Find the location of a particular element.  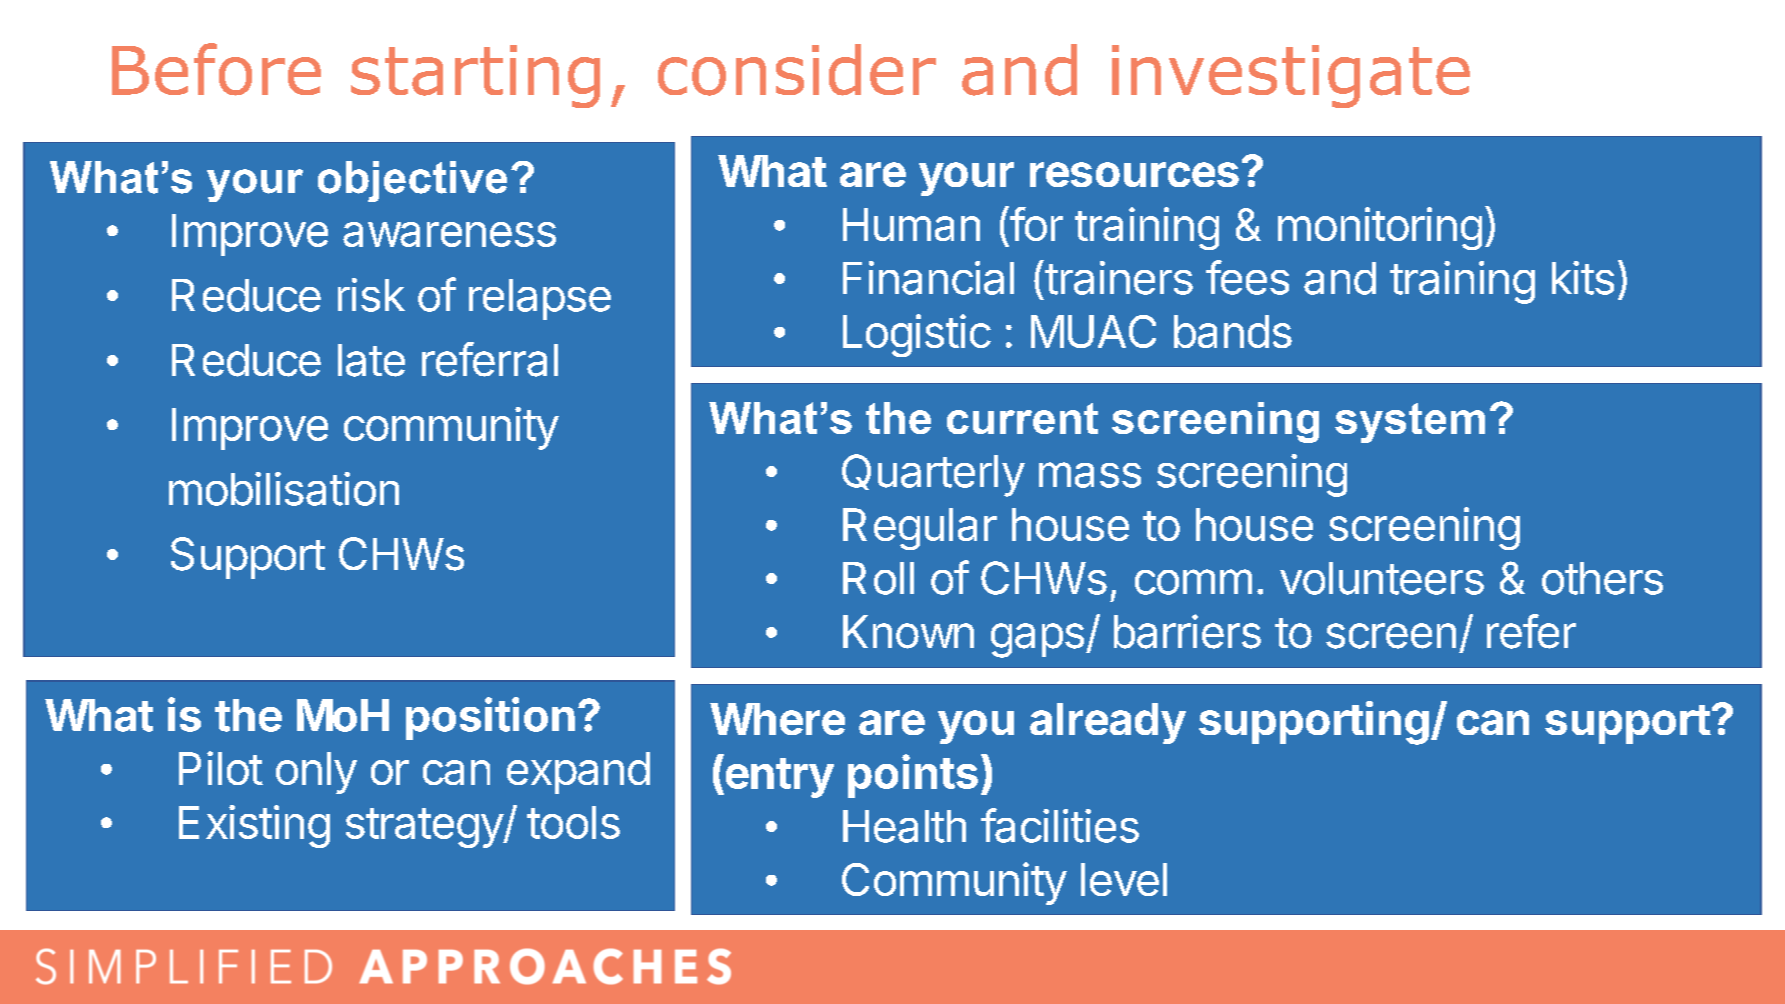

investigate is located at coordinates (1291, 76).
